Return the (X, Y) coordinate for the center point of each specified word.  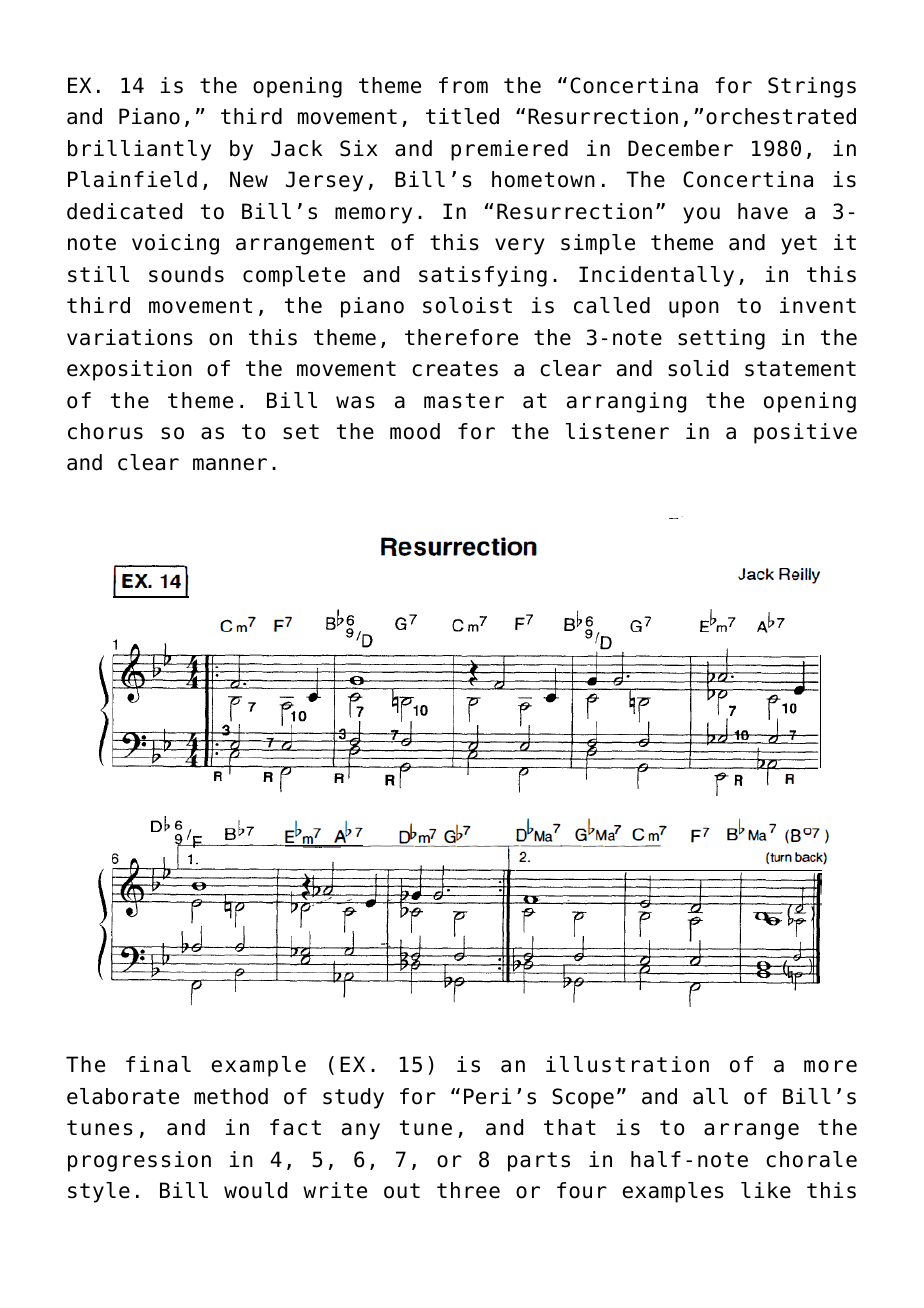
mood (415, 431)
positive (805, 433)
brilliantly (139, 150)
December (680, 148)
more (830, 1066)
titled (462, 116)
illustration (627, 1064)
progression (139, 1161)
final (158, 1064)
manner (230, 464)
